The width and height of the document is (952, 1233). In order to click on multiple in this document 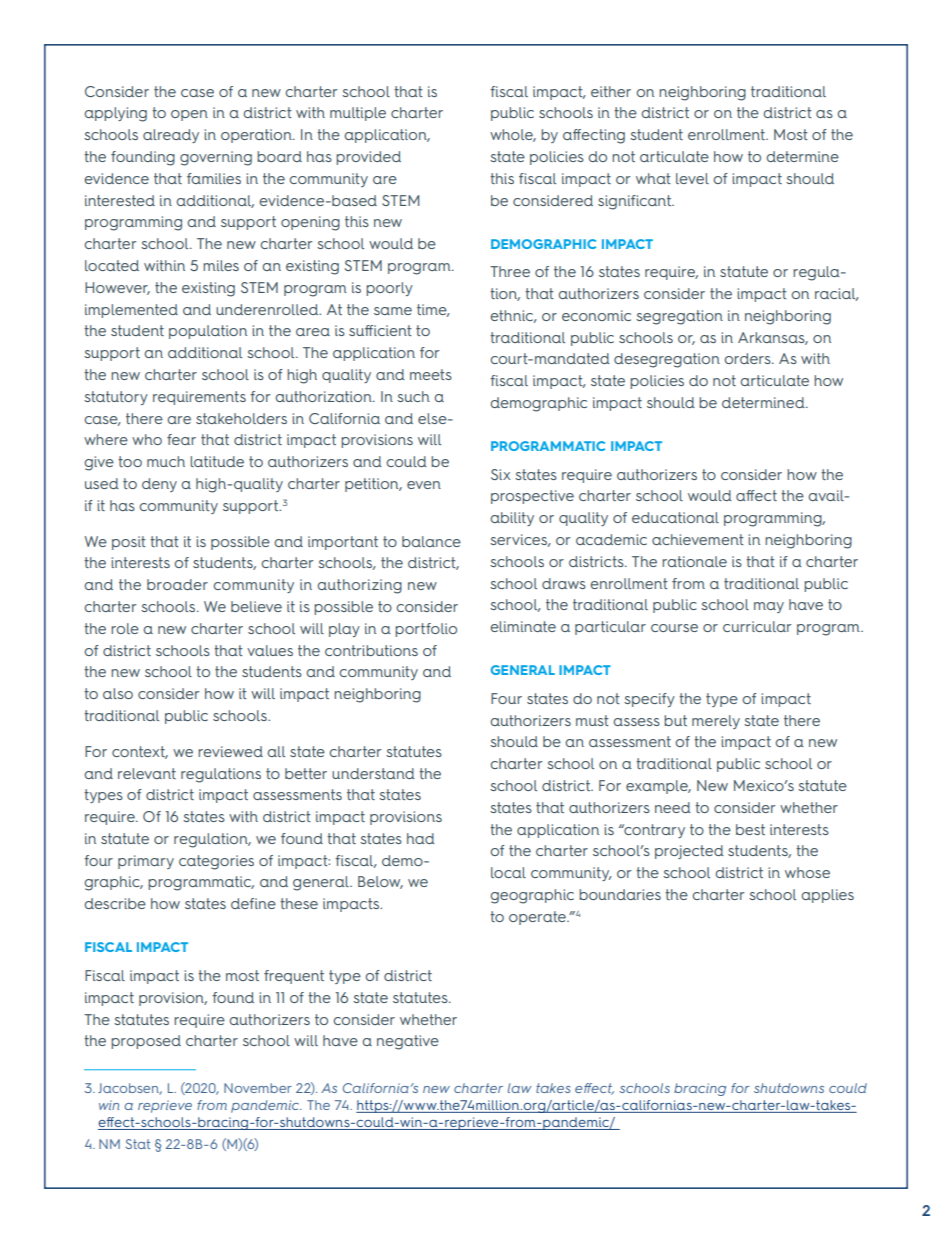, I will do `click(358, 114)`.
